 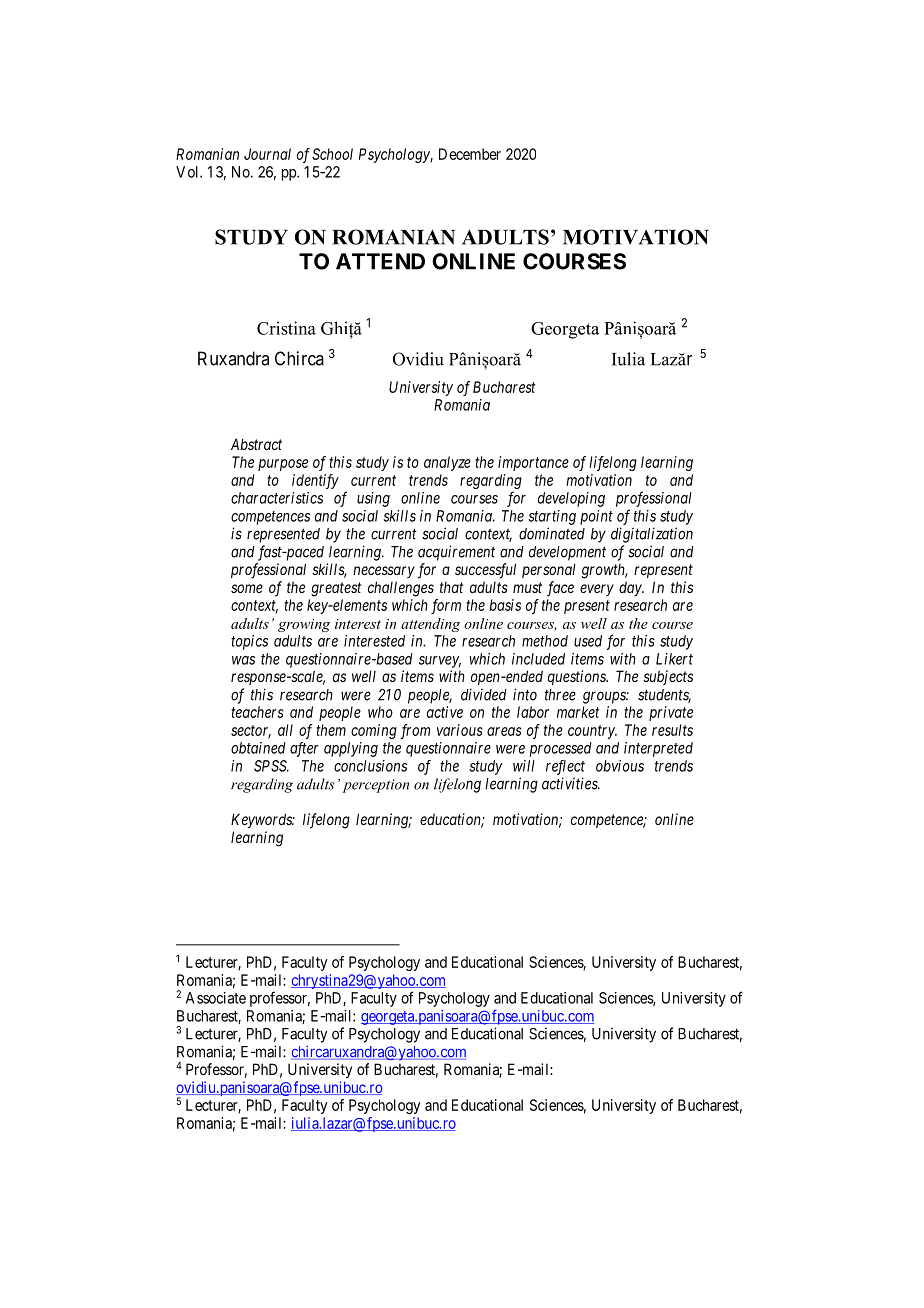 I want to click on obvious, so click(x=620, y=766).
